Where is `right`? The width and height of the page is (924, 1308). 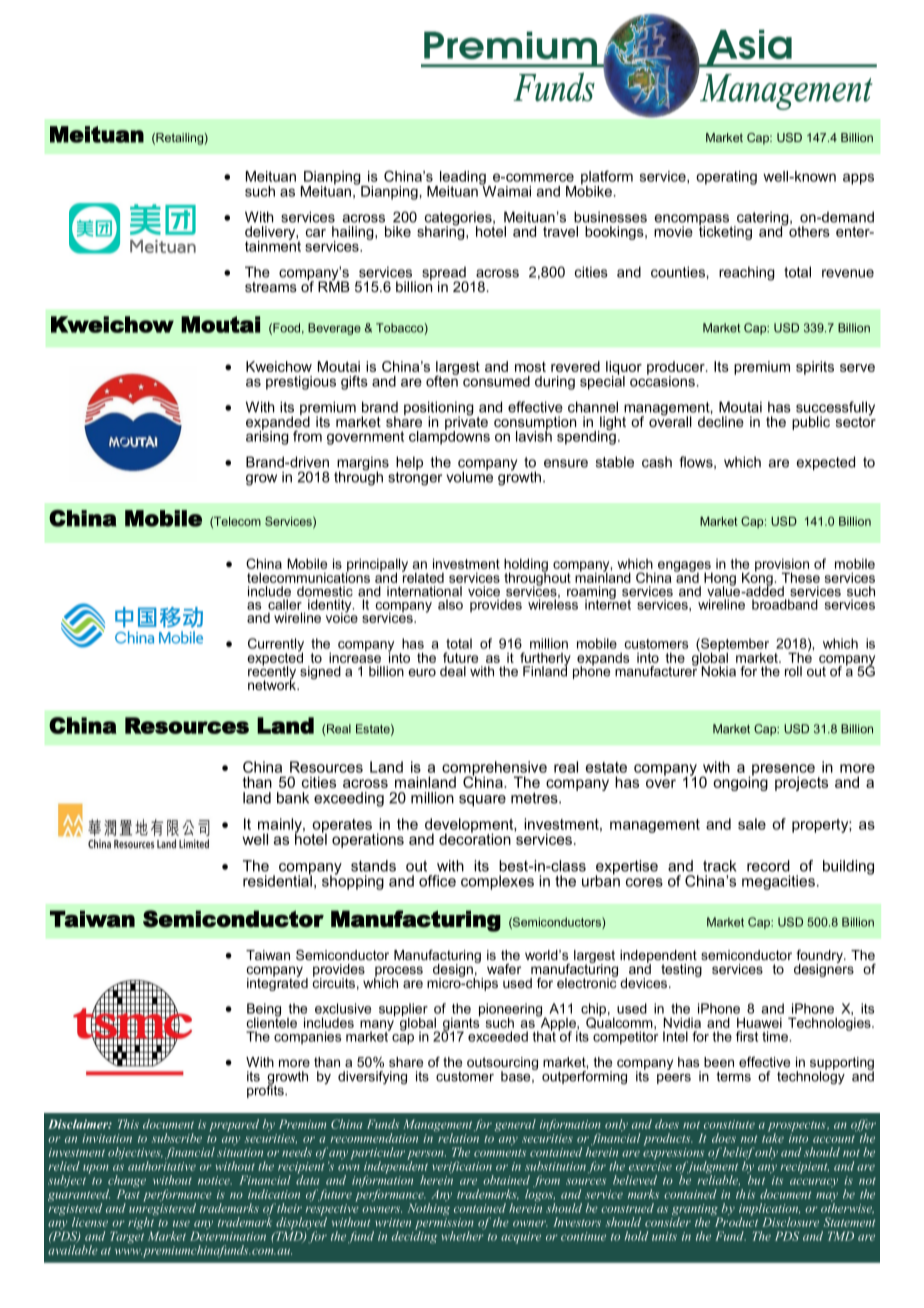
right is located at coordinates (142, 1223).
